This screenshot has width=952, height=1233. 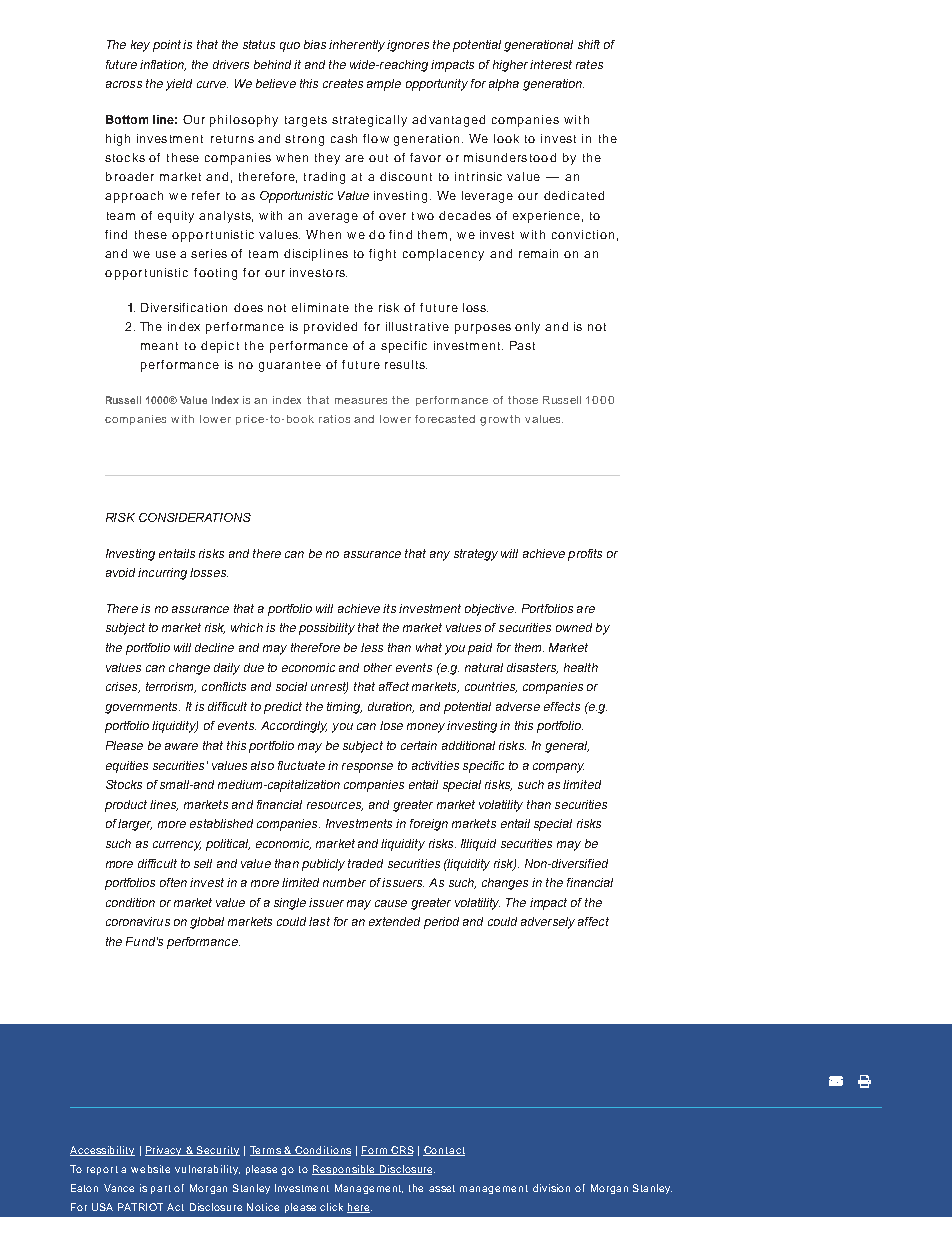 What do you see at coordinates (334, 419) in the screenshot?
I see `ratios` at bounding box center [334, 419].
